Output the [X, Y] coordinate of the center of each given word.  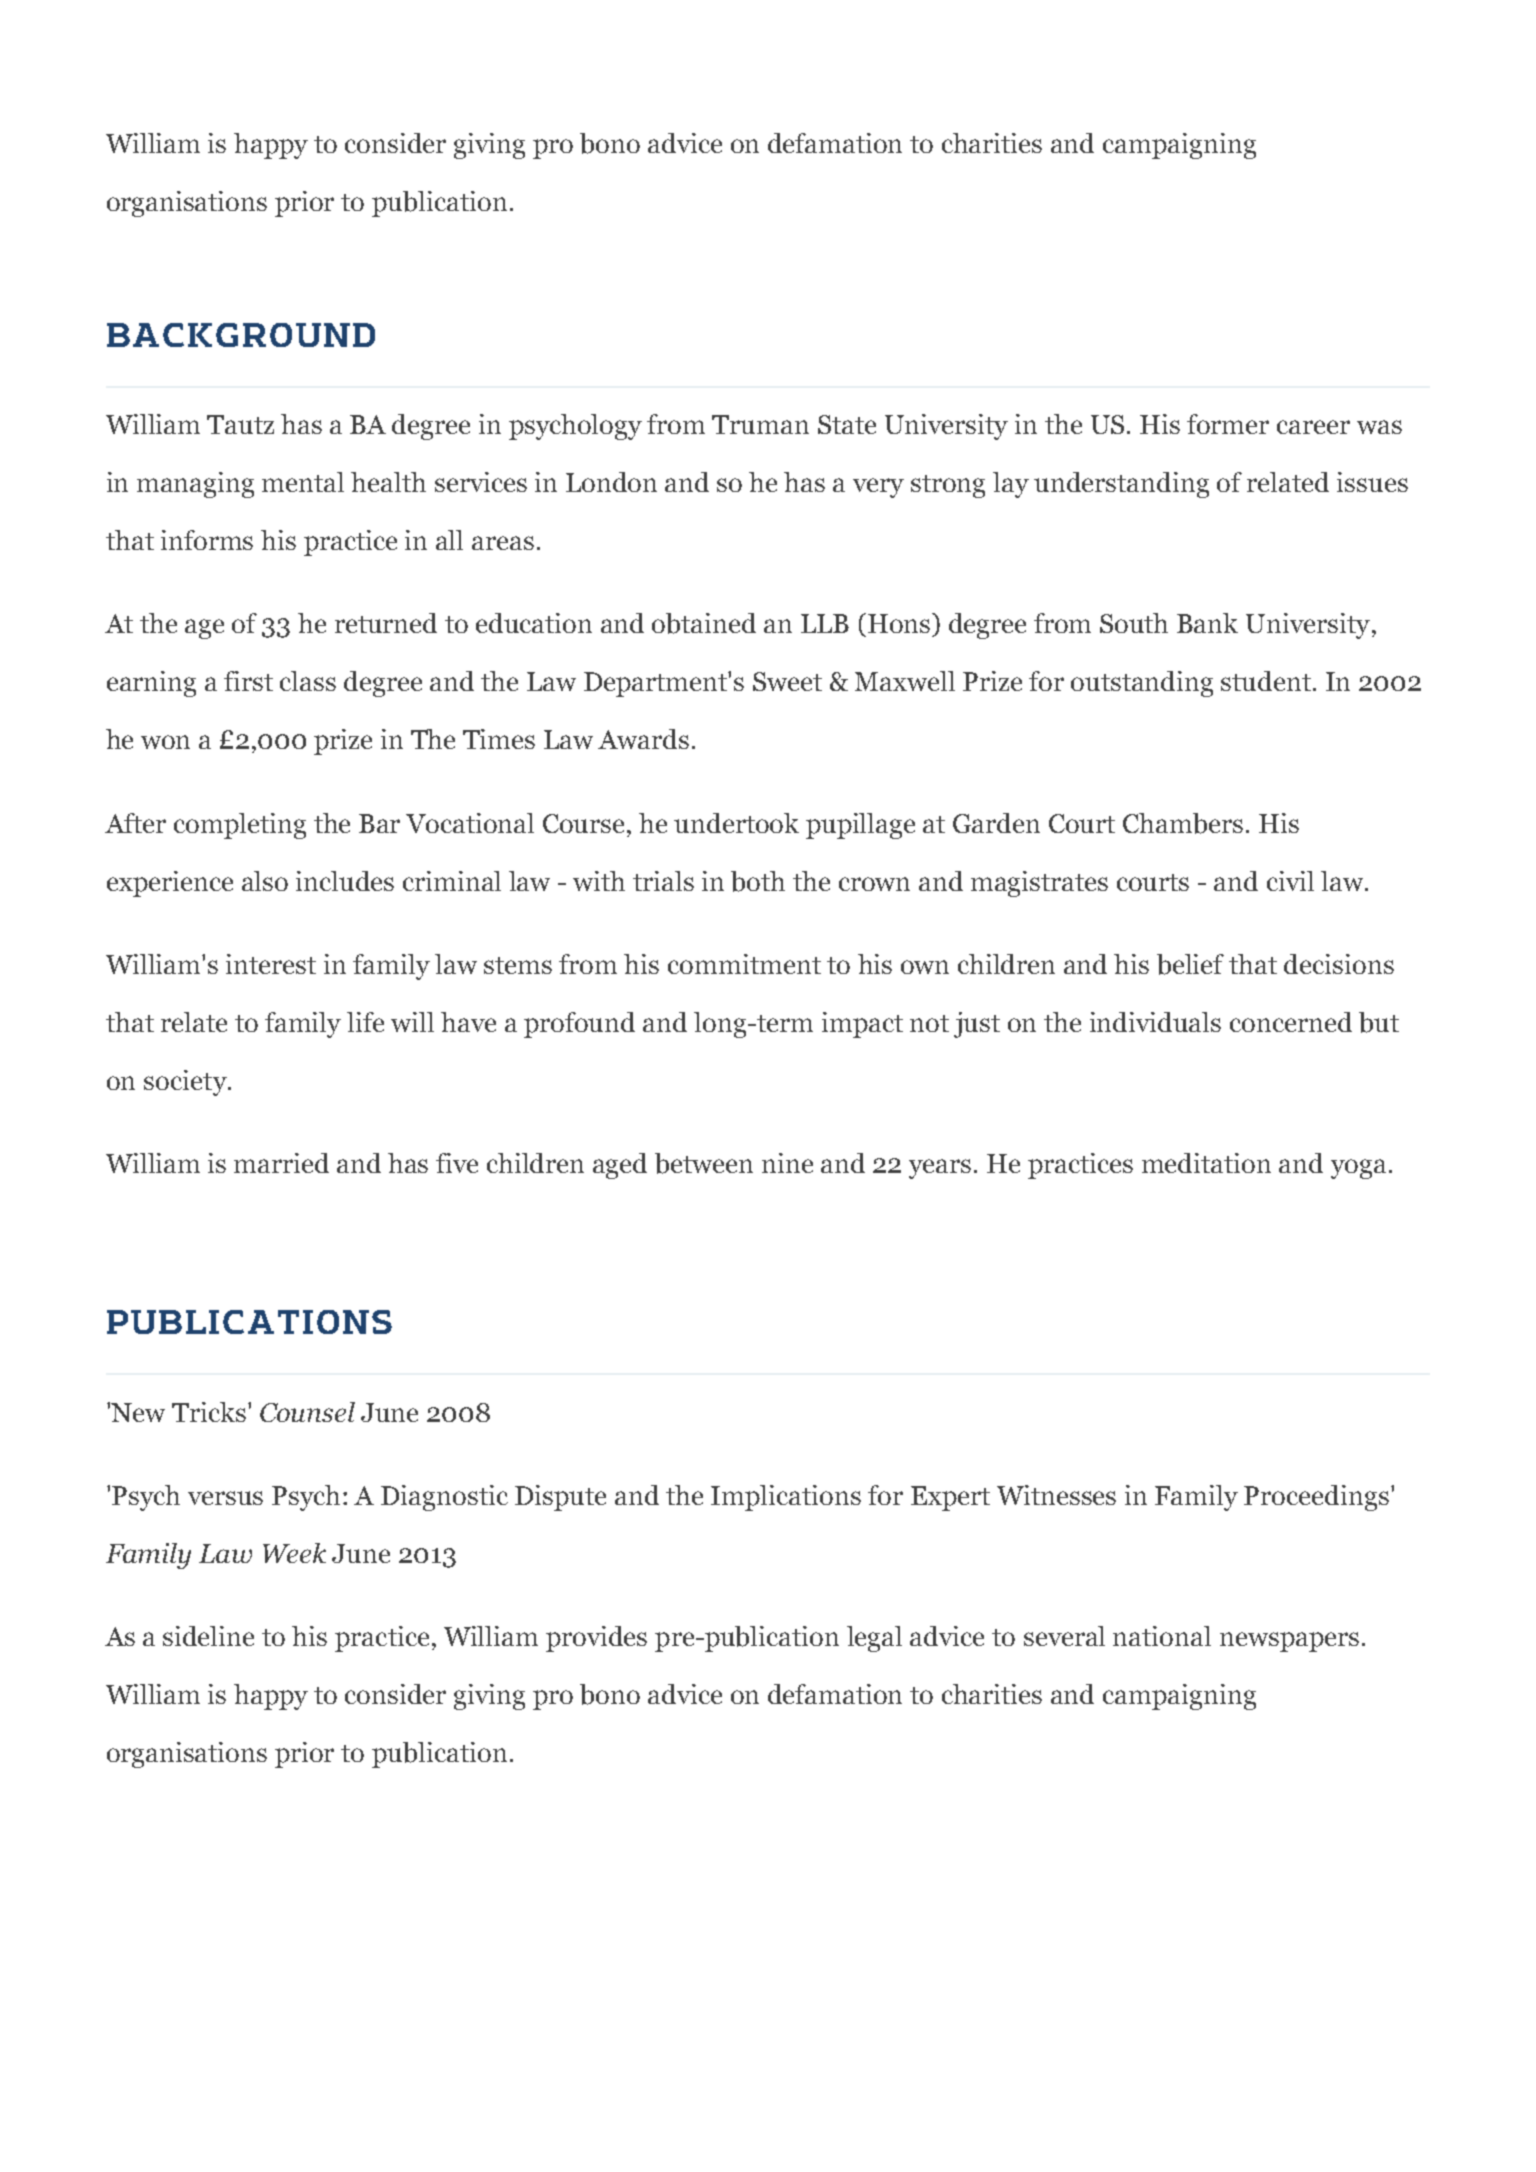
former [1228, 424]
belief [1190, 964]
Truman [760, 424]
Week [294, 1553]
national [1162, 1636]
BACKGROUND [241, 335]
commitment [744, 964]
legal [874, 1639]
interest [271, 964]
